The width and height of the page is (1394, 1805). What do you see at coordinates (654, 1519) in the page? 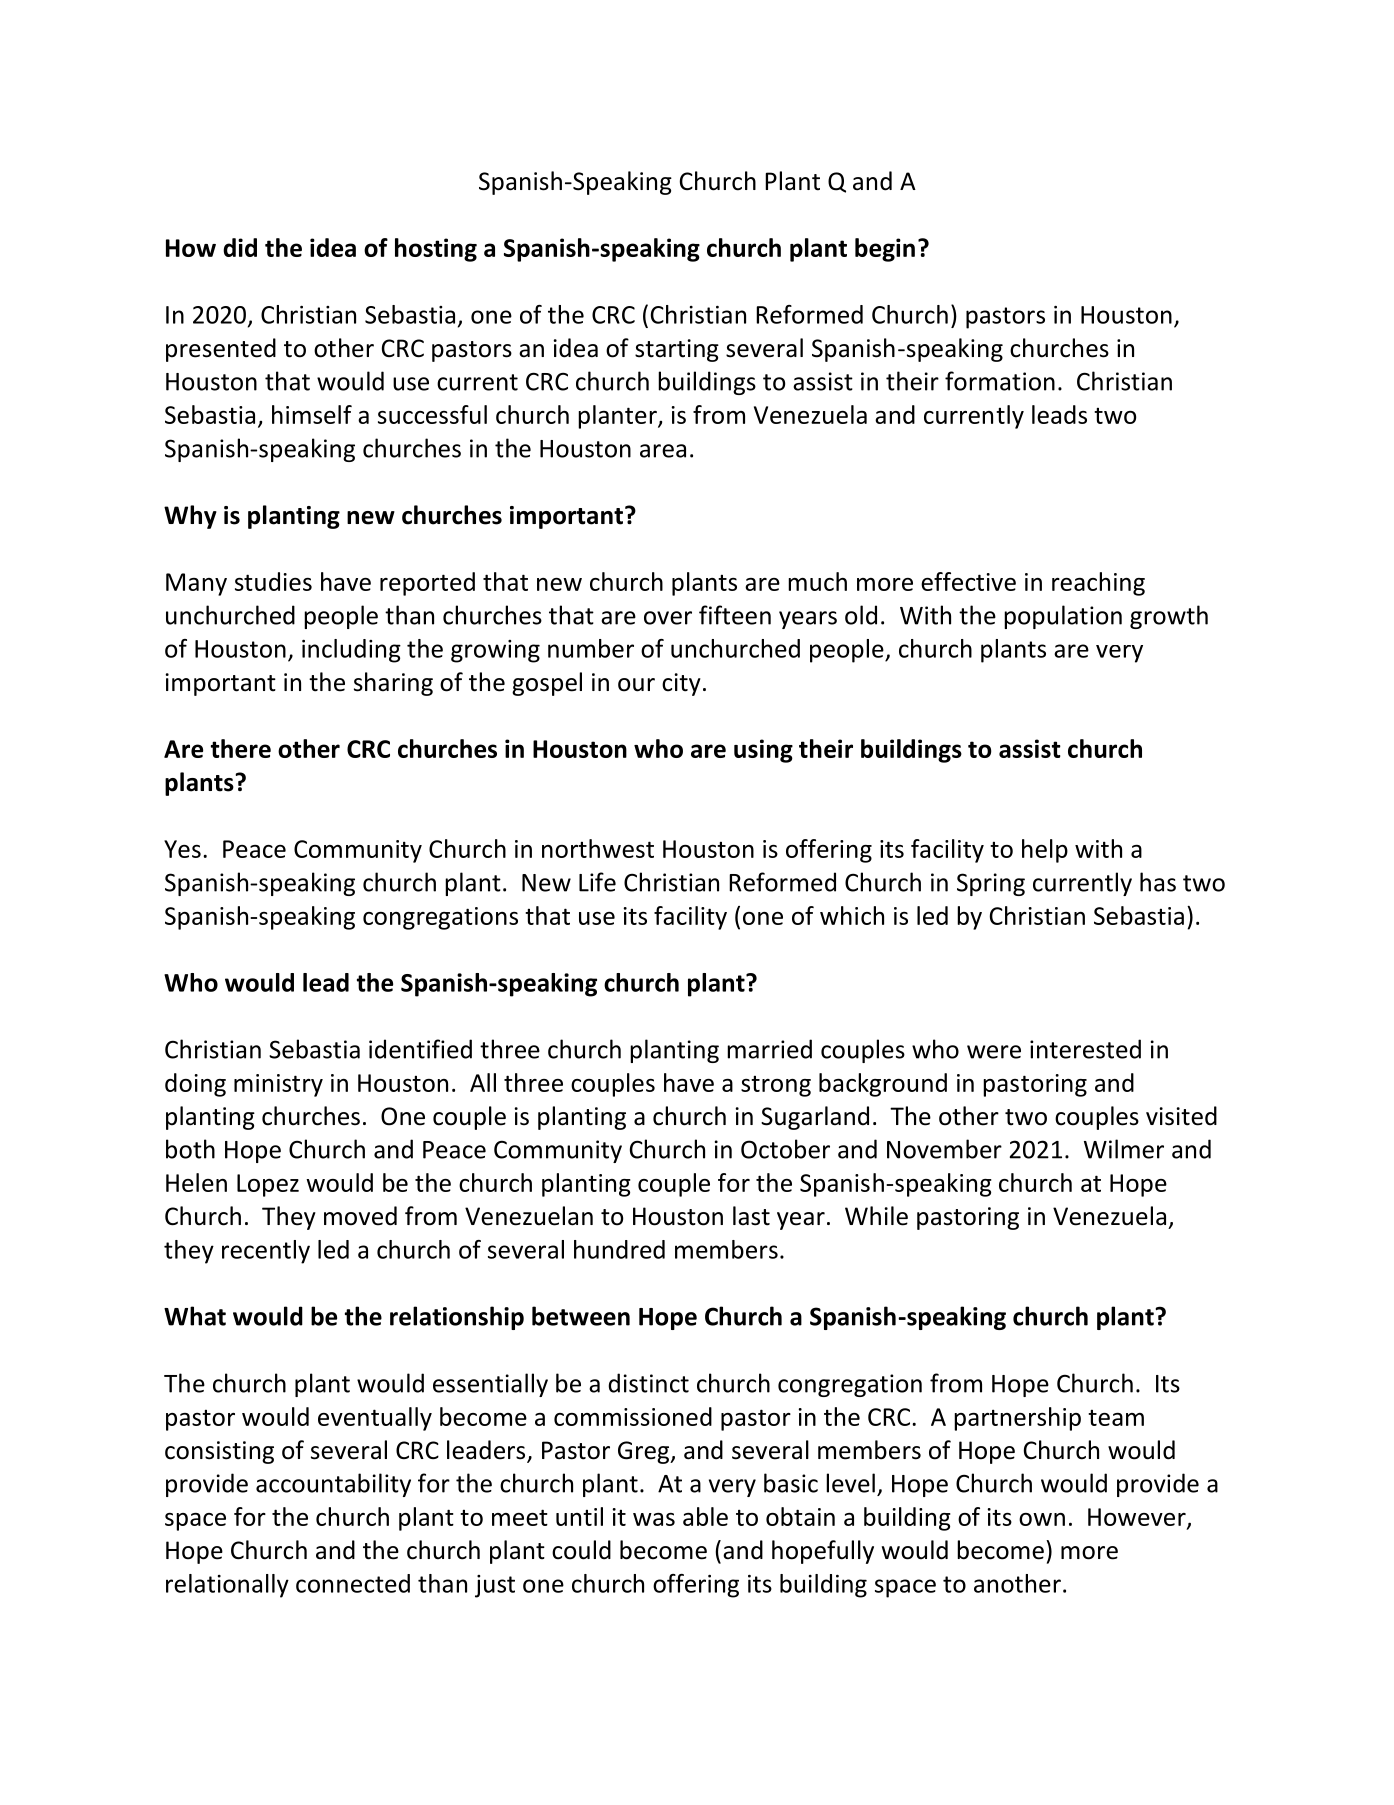
I see `was` at bounding box center [654, 1519].
